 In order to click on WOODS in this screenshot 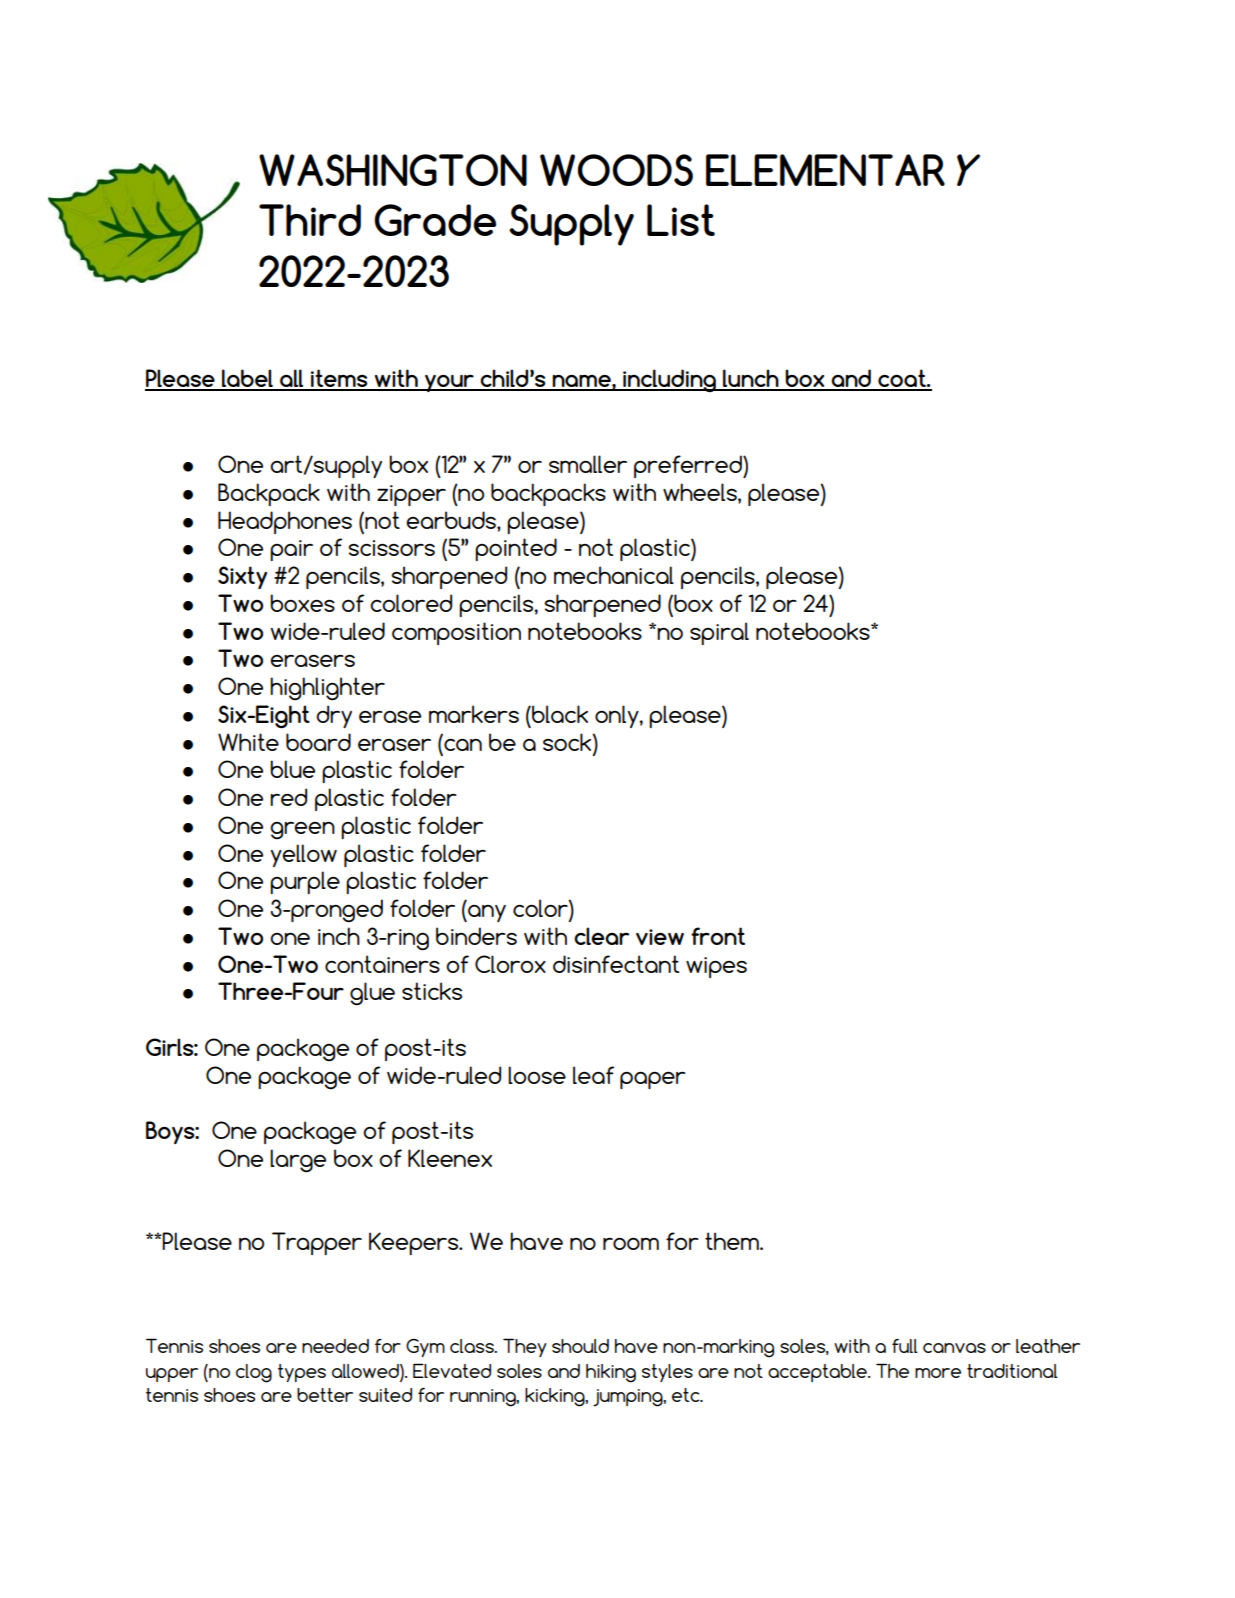, I will do `click(616, 170)`.
